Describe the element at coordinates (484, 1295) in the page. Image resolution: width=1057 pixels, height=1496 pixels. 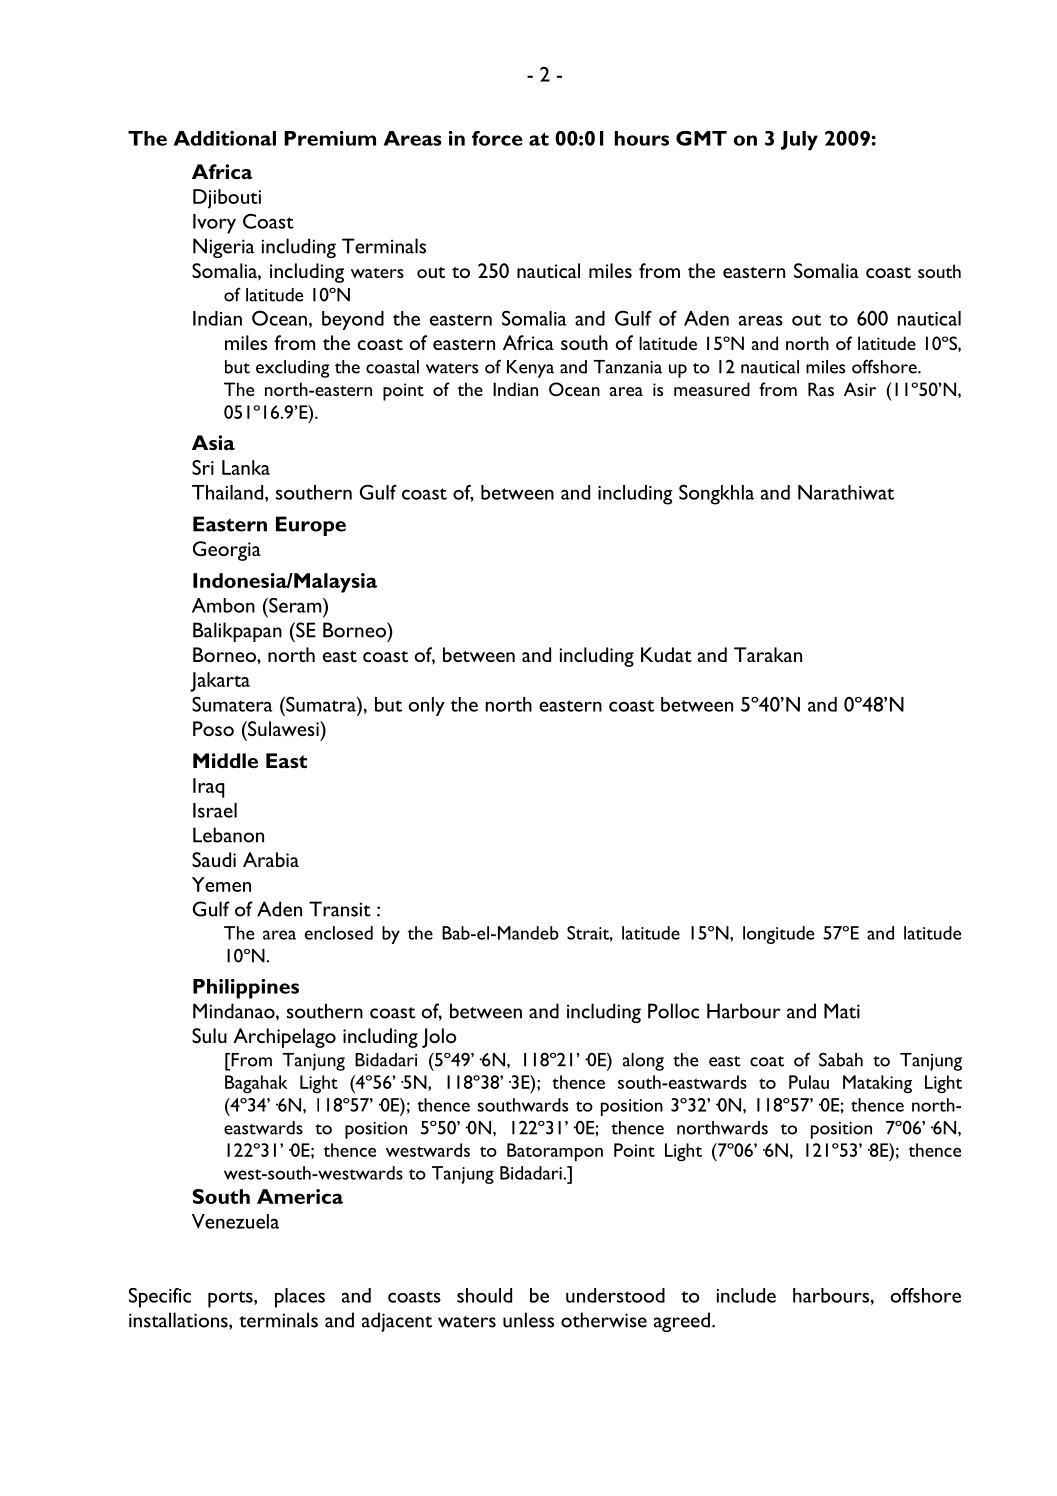
I see `should` at that location.
